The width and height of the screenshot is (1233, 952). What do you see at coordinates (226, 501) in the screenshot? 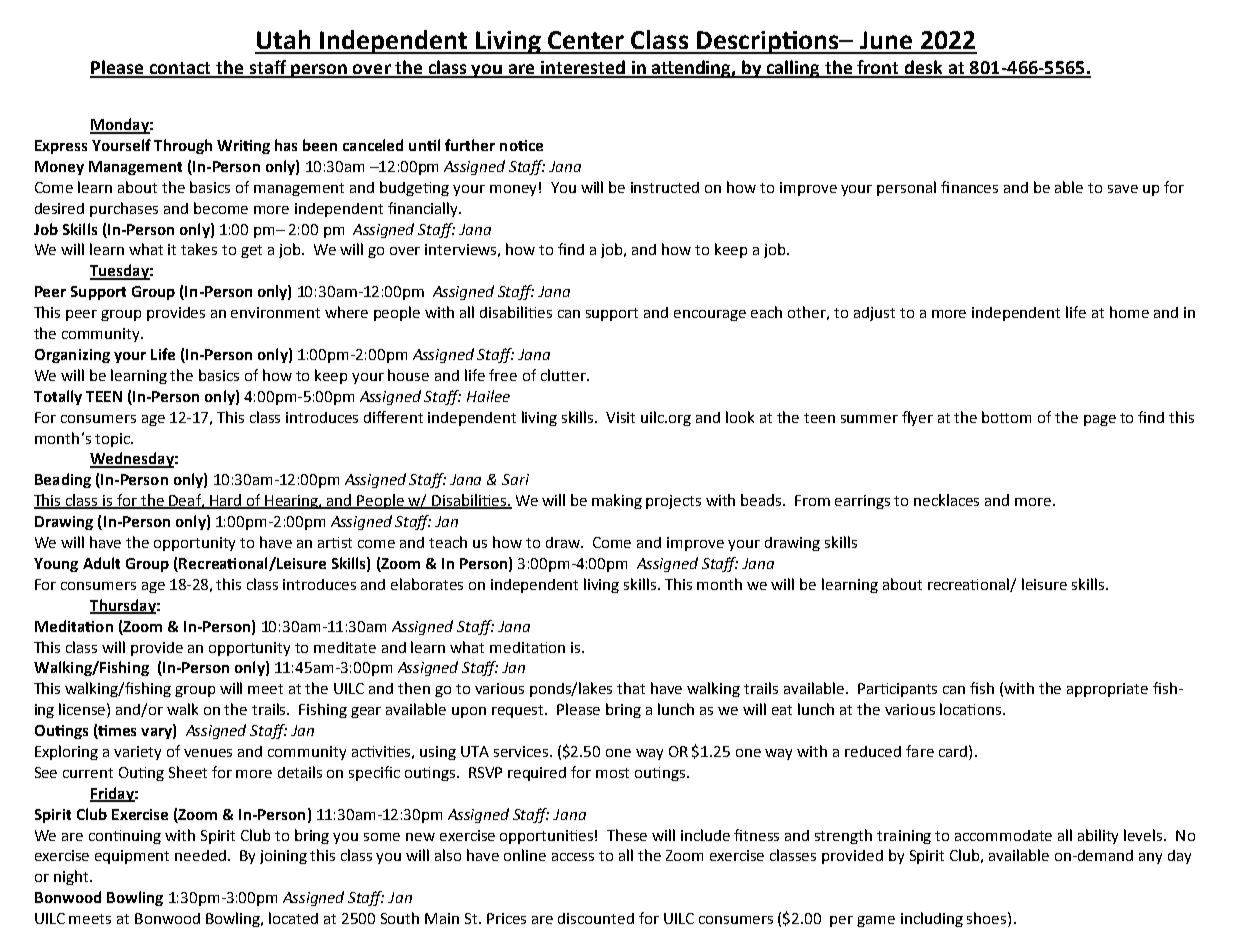
I see `Hard` at bounding box center [226, 501].
